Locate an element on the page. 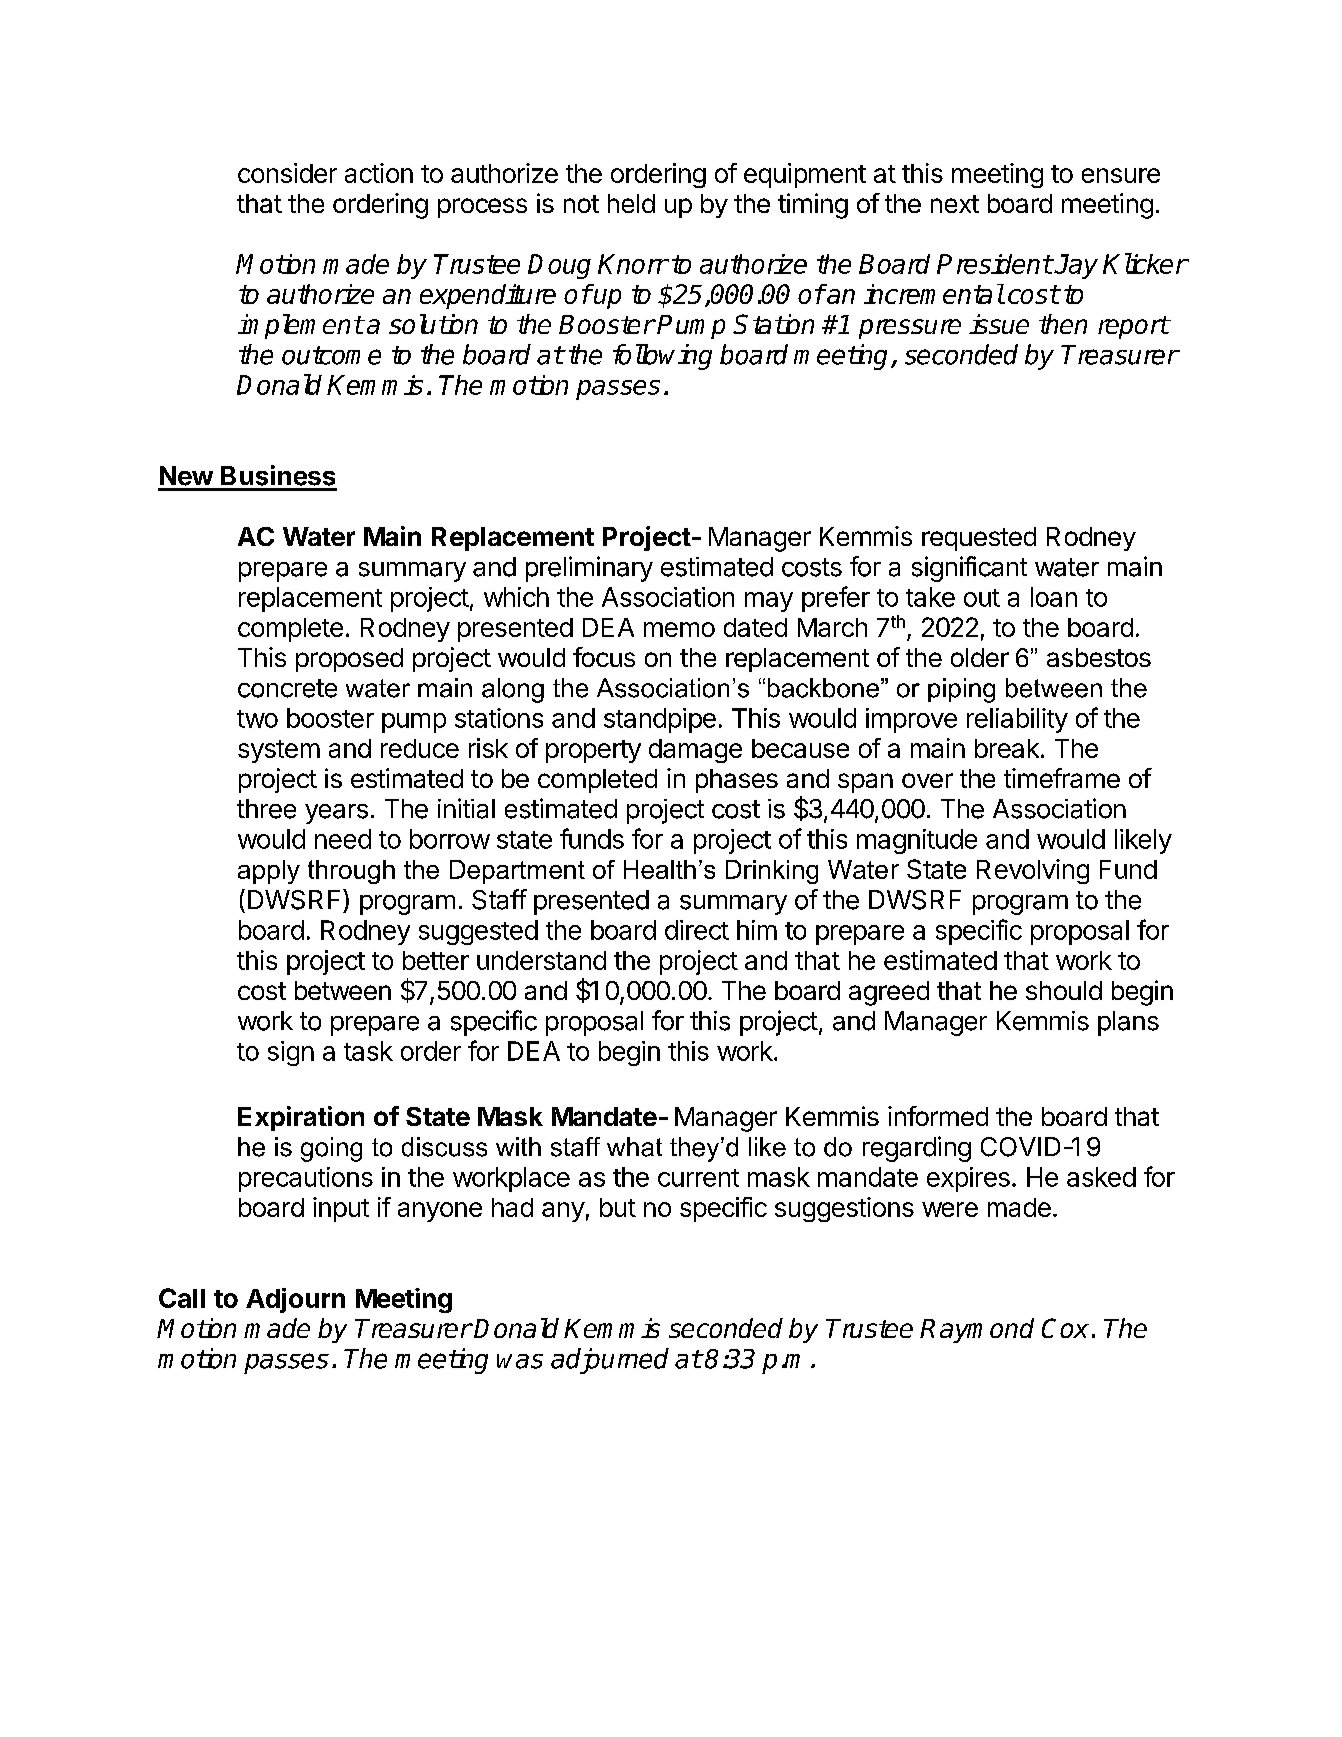 Image resolution: width=1342 pixels, height=1737 pixels. but is located at coordinates (618, 1207).
